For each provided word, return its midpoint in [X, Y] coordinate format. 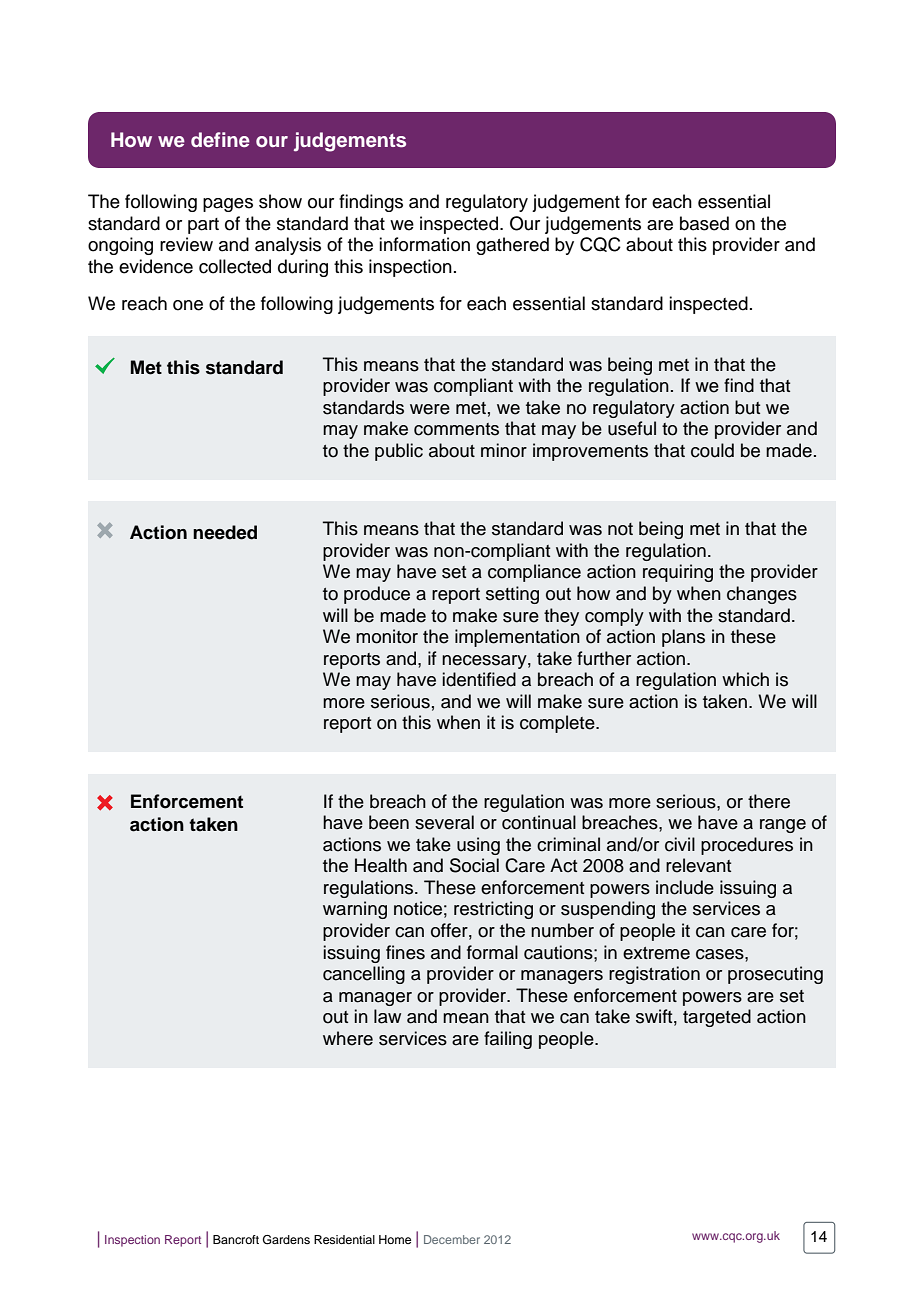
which [745, 679]
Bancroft [236, 1239]
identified [479, 679]
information [424, 244]
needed [225, 532]
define [220, 139]
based [704, 223]
